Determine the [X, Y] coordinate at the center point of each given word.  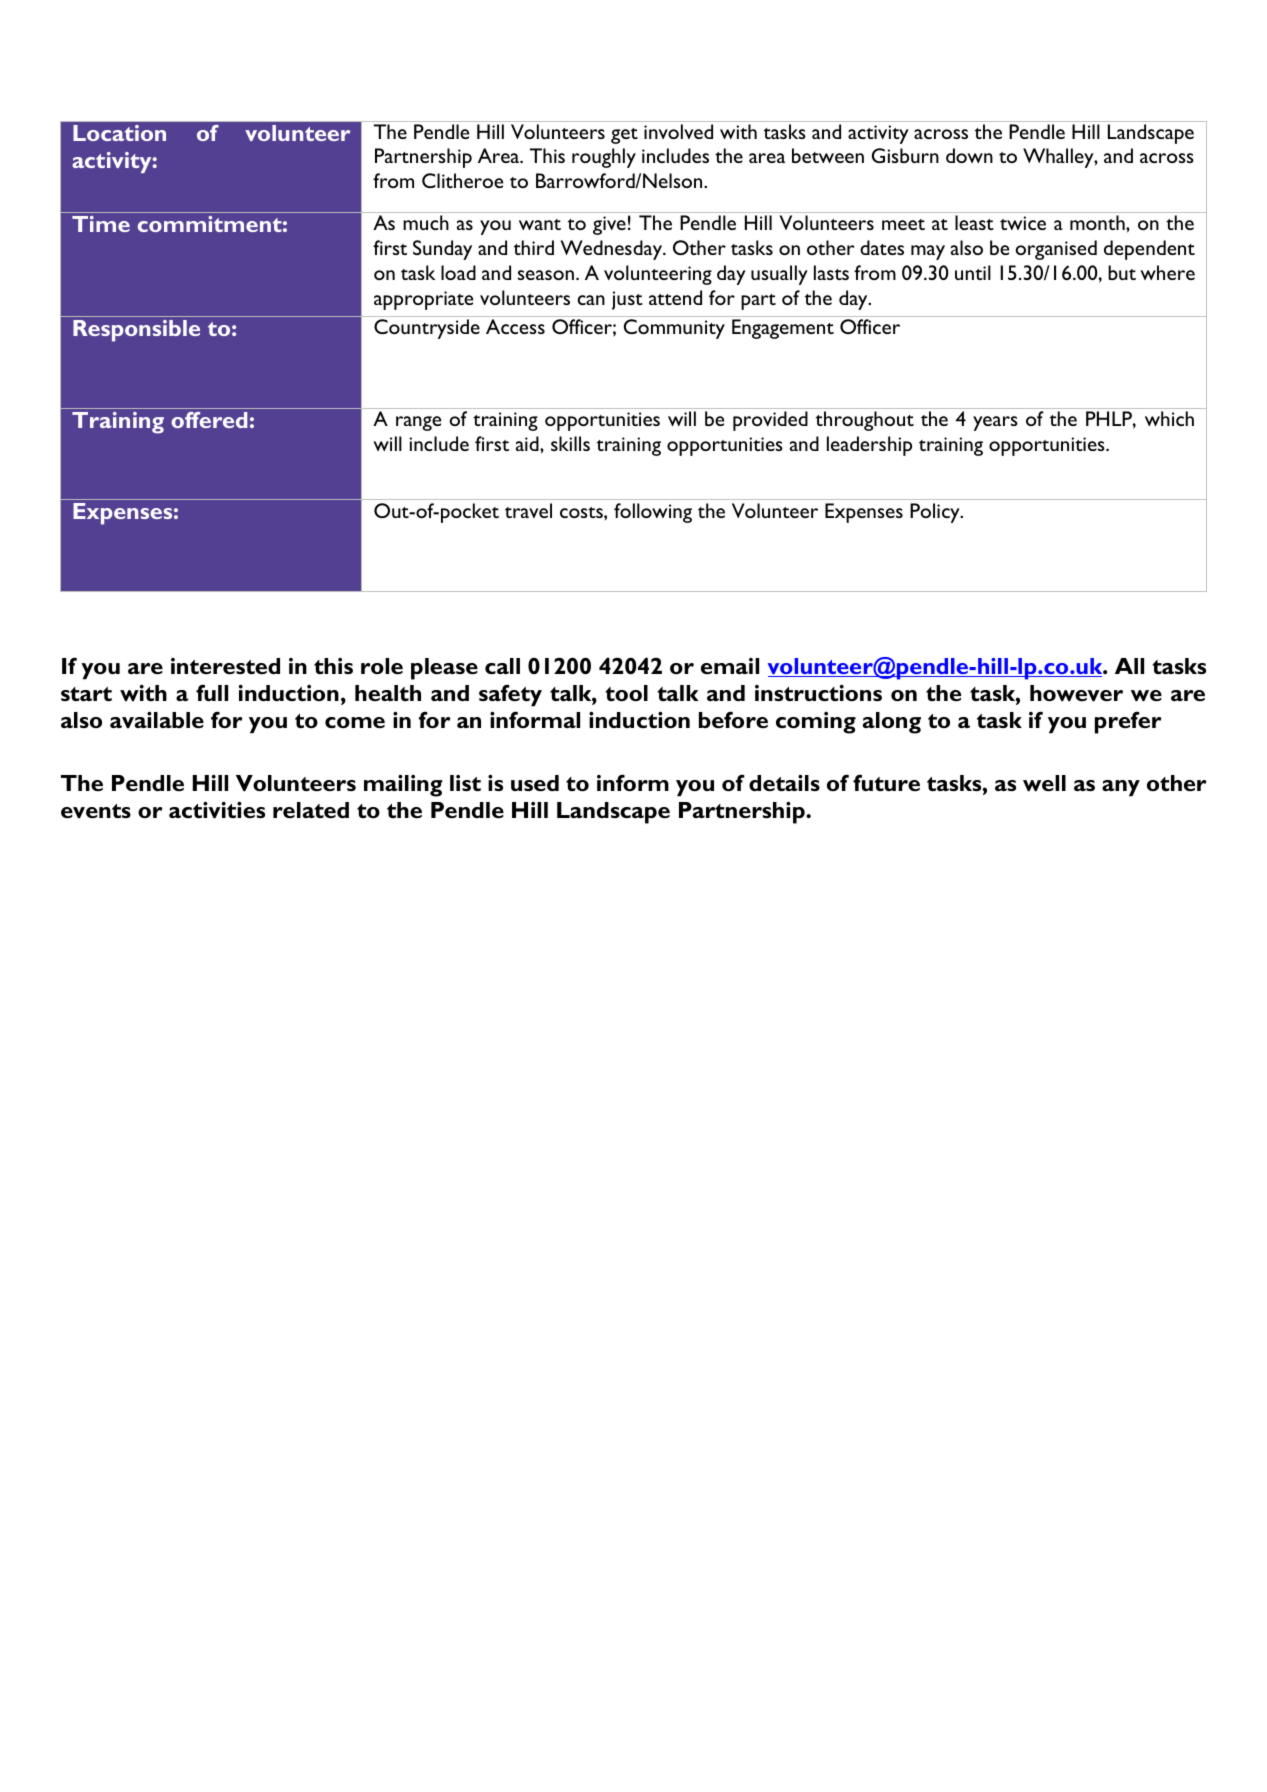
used [535, 783]
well [1044, 783]
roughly [604, 158]
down [969, 155]
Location [119, 133]
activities [217, 810]
